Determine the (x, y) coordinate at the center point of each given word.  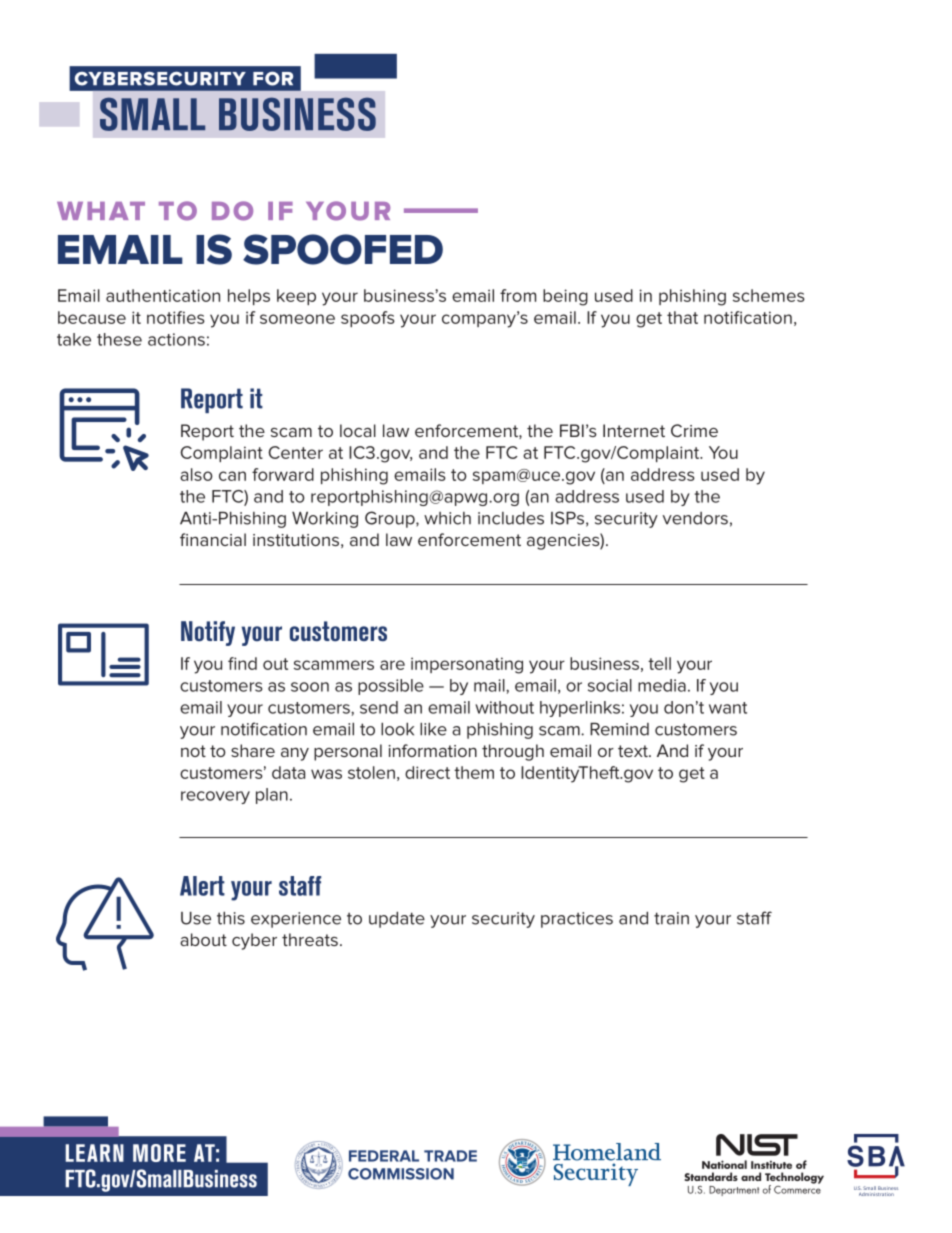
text (634, 751)
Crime (694, 430)
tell (659, 663)
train (671, 918)
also (196, 474)
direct (427, 772)
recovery (215, 797)
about (203, 939)
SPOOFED (343, 249)
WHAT (101, 211)
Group (391, 519)
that (682, 317)
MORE (159, 1153)
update (397, 920)
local (358, 430)
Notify (208, 633)
